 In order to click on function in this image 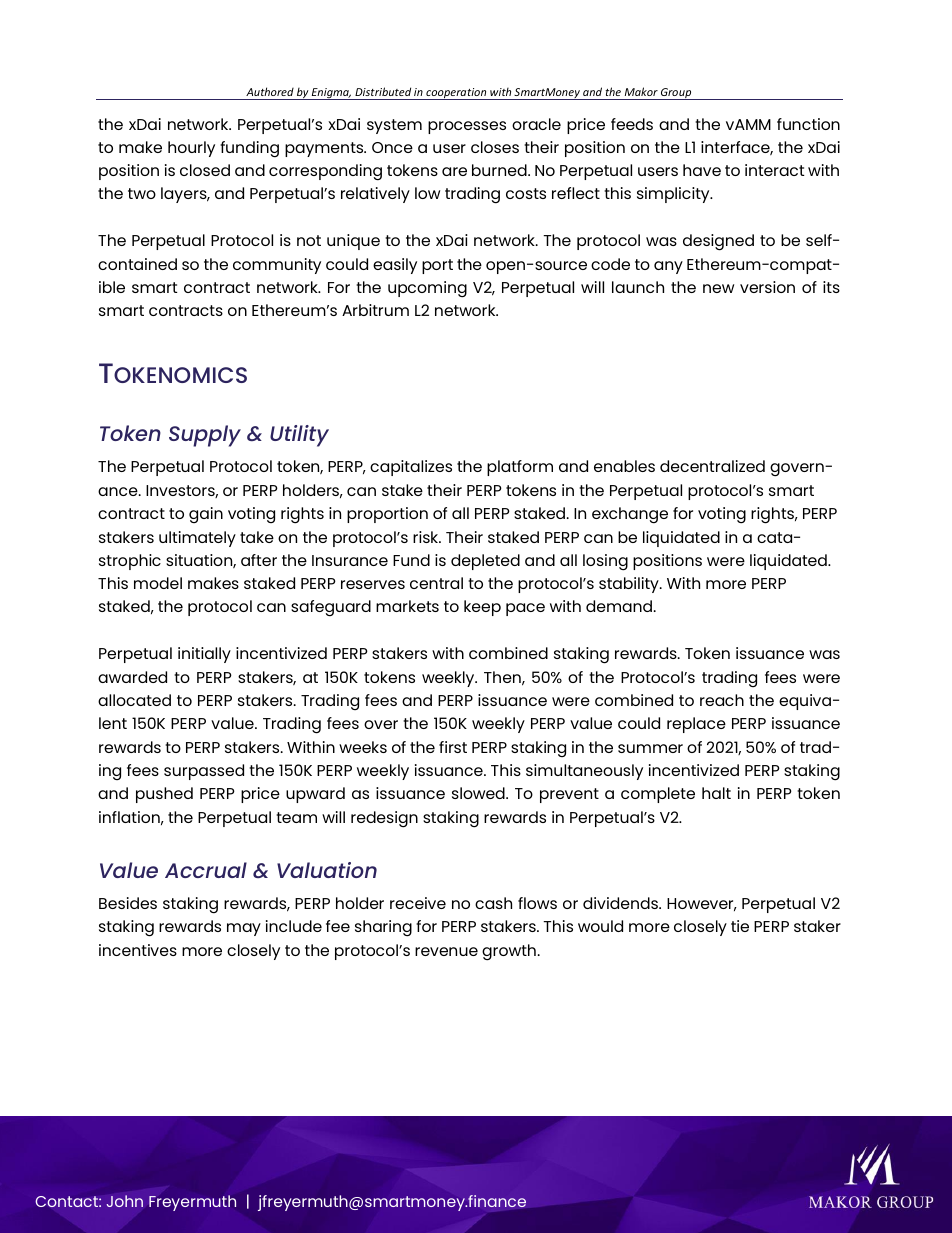, I will do `click(808, 124)`.
